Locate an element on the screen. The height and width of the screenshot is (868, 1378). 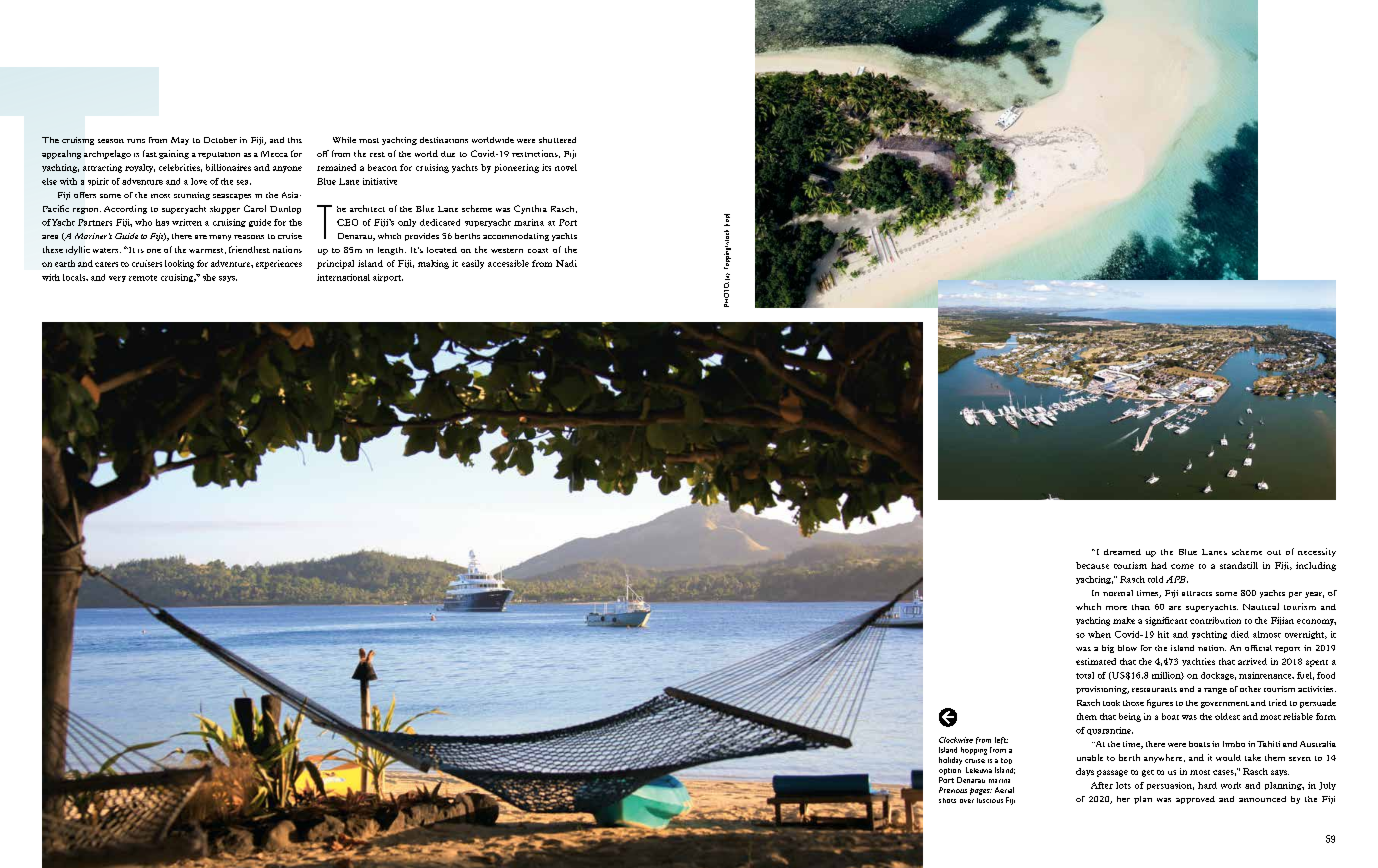
Nadi is located at coordinates (566, 263).
